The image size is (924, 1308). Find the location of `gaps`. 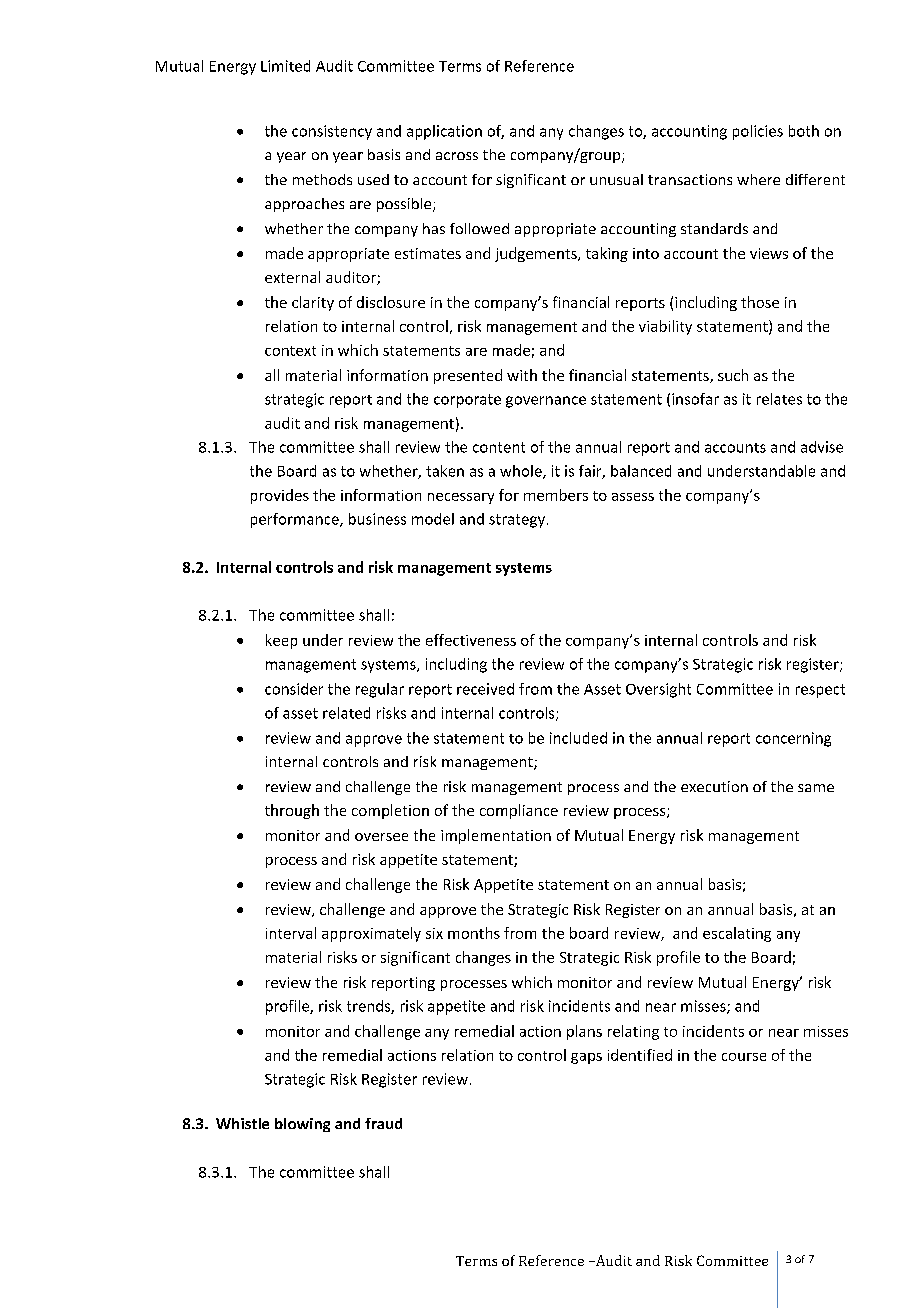

gaps is located at coordinates (586, 1058).
